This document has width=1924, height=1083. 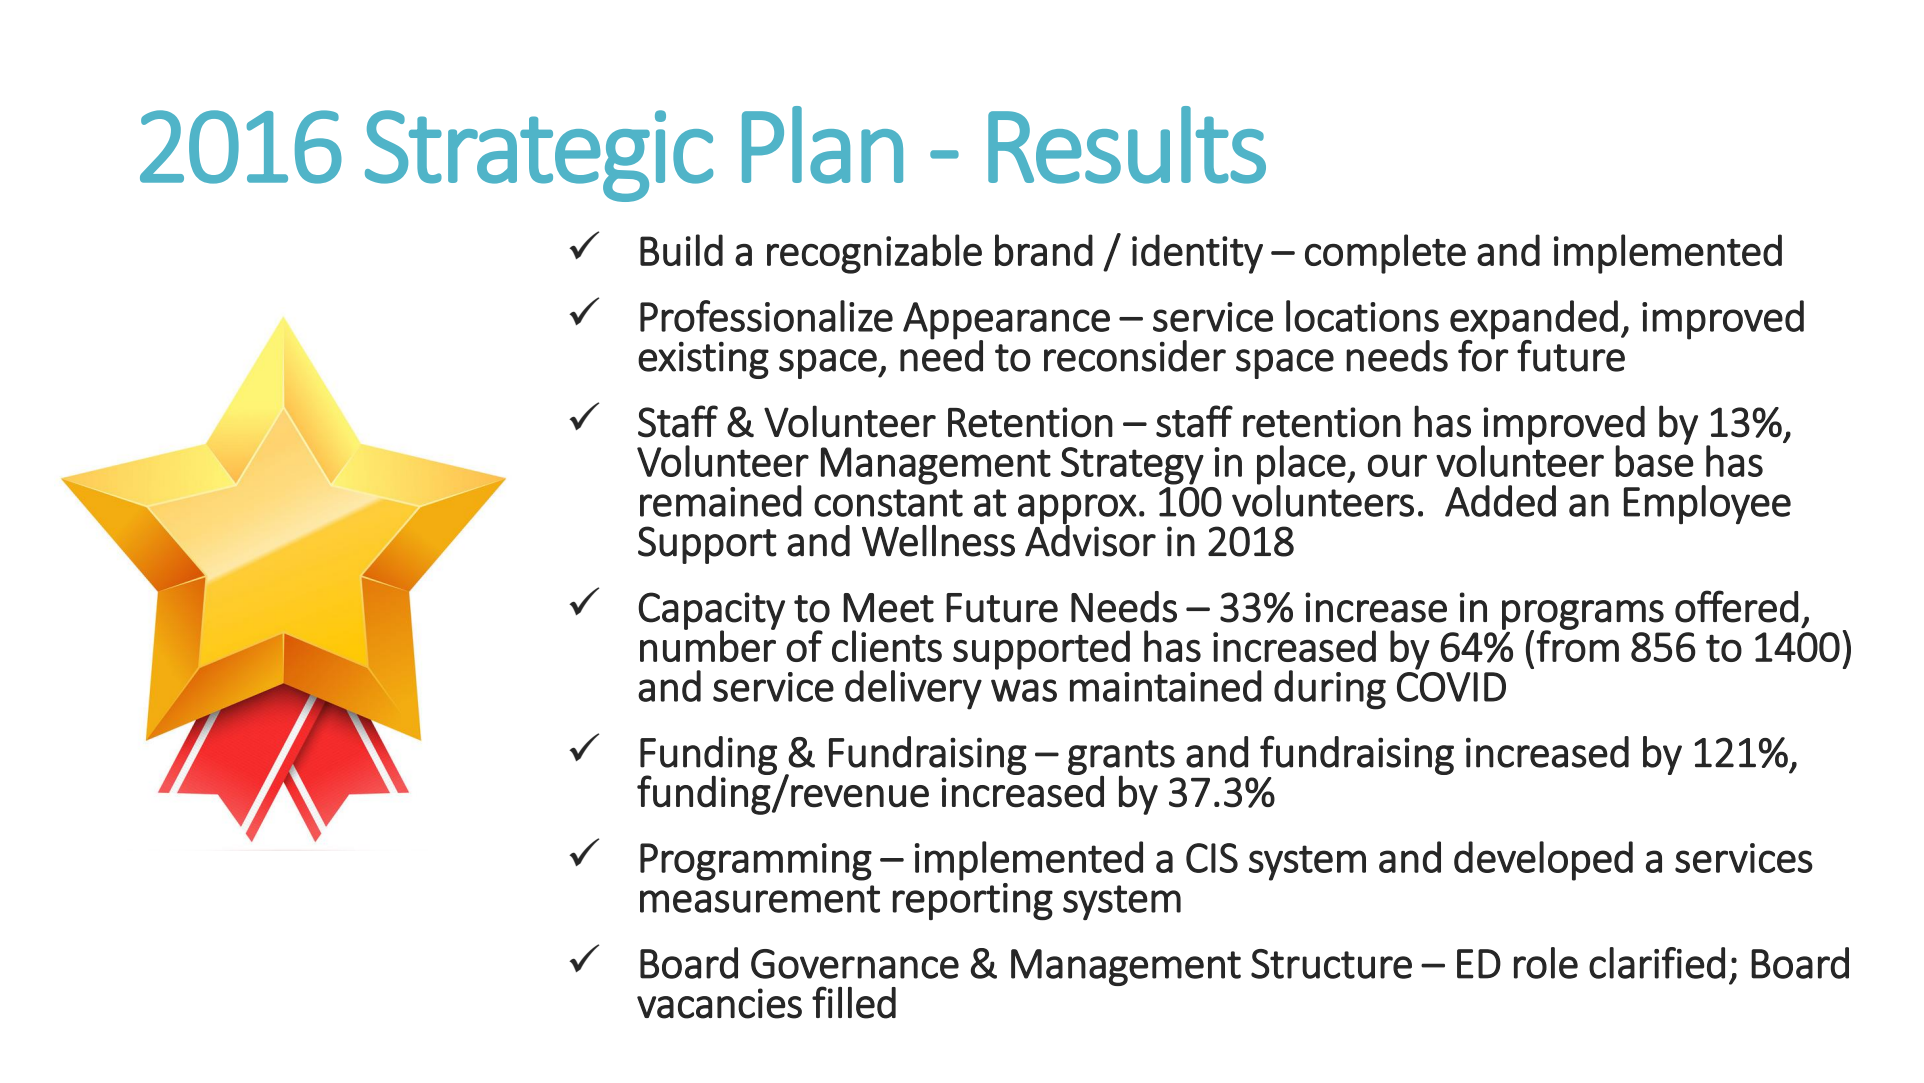 I want to click on Strategic, so click(x=539, y=156).
